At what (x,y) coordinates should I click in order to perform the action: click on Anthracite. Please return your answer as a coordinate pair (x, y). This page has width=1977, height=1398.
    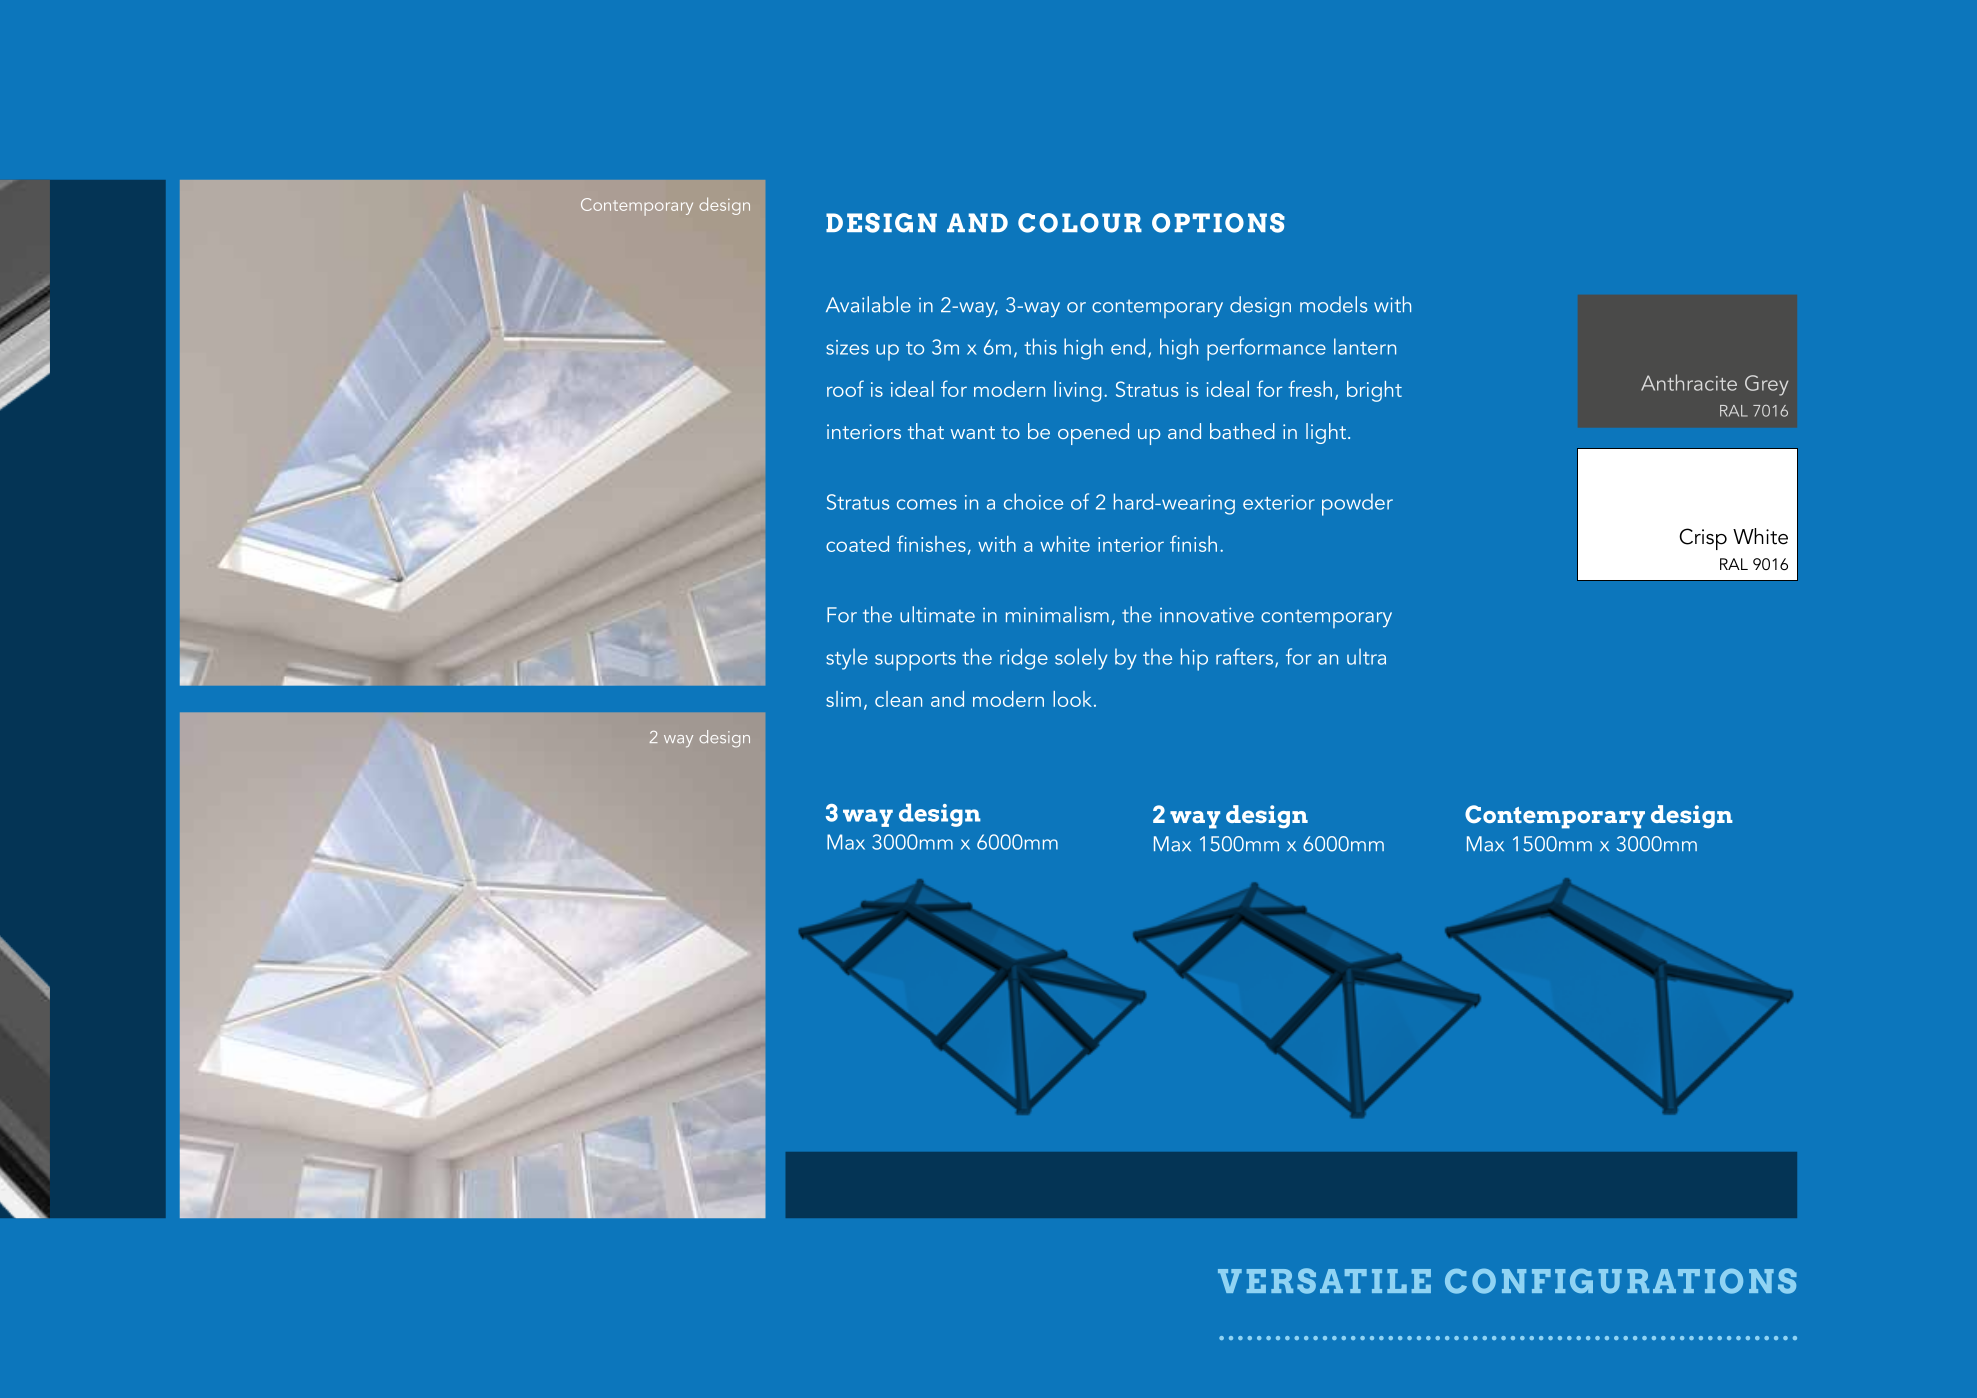
    Looking at the image, I should click on (1689, 382).
